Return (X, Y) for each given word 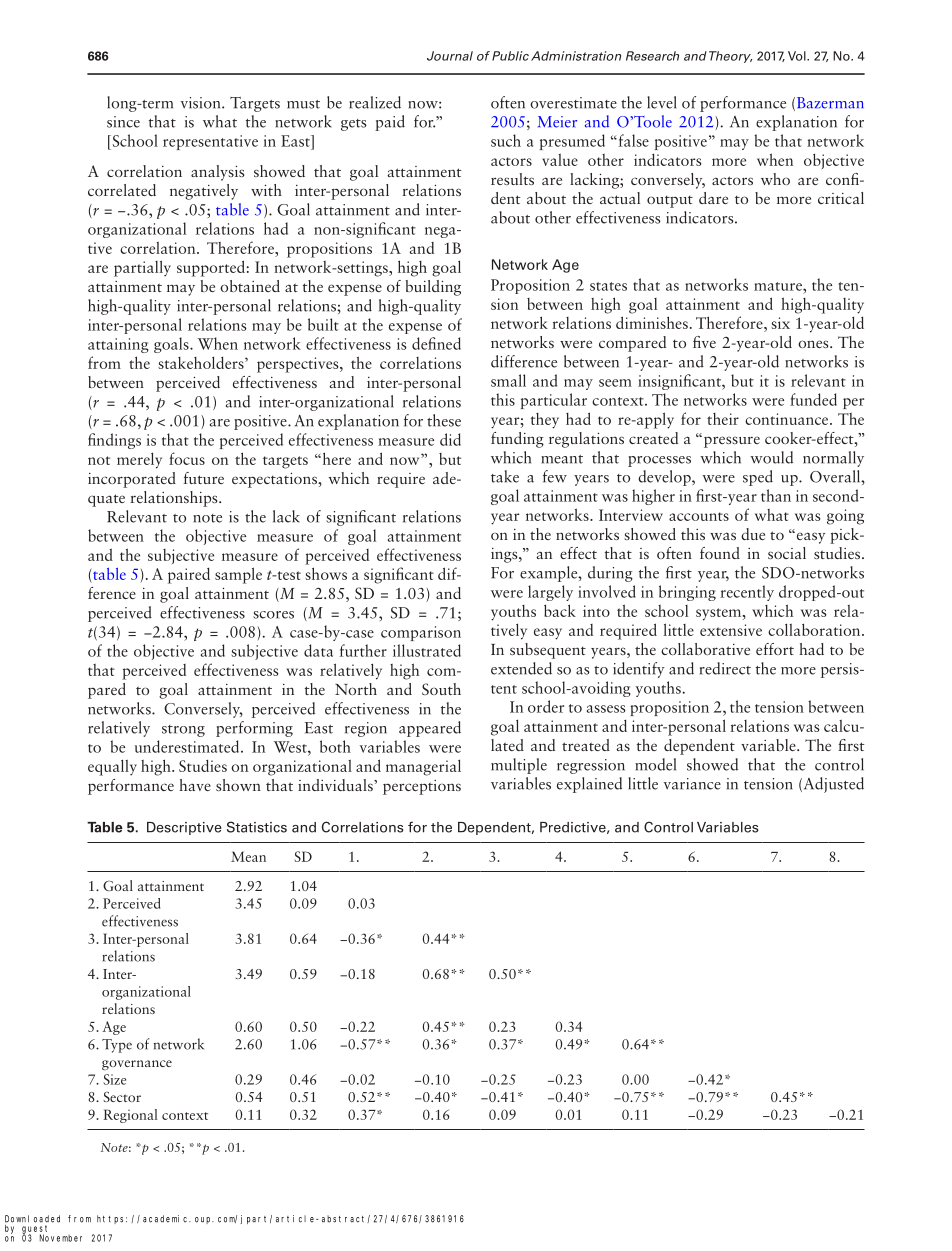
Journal (450, 56)
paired (189, 576)
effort (775, 649)
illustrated (427, 650)
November (61, 1238)
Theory (730, 57)
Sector (122, 1097)
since (123, 122)
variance (692, 784)
